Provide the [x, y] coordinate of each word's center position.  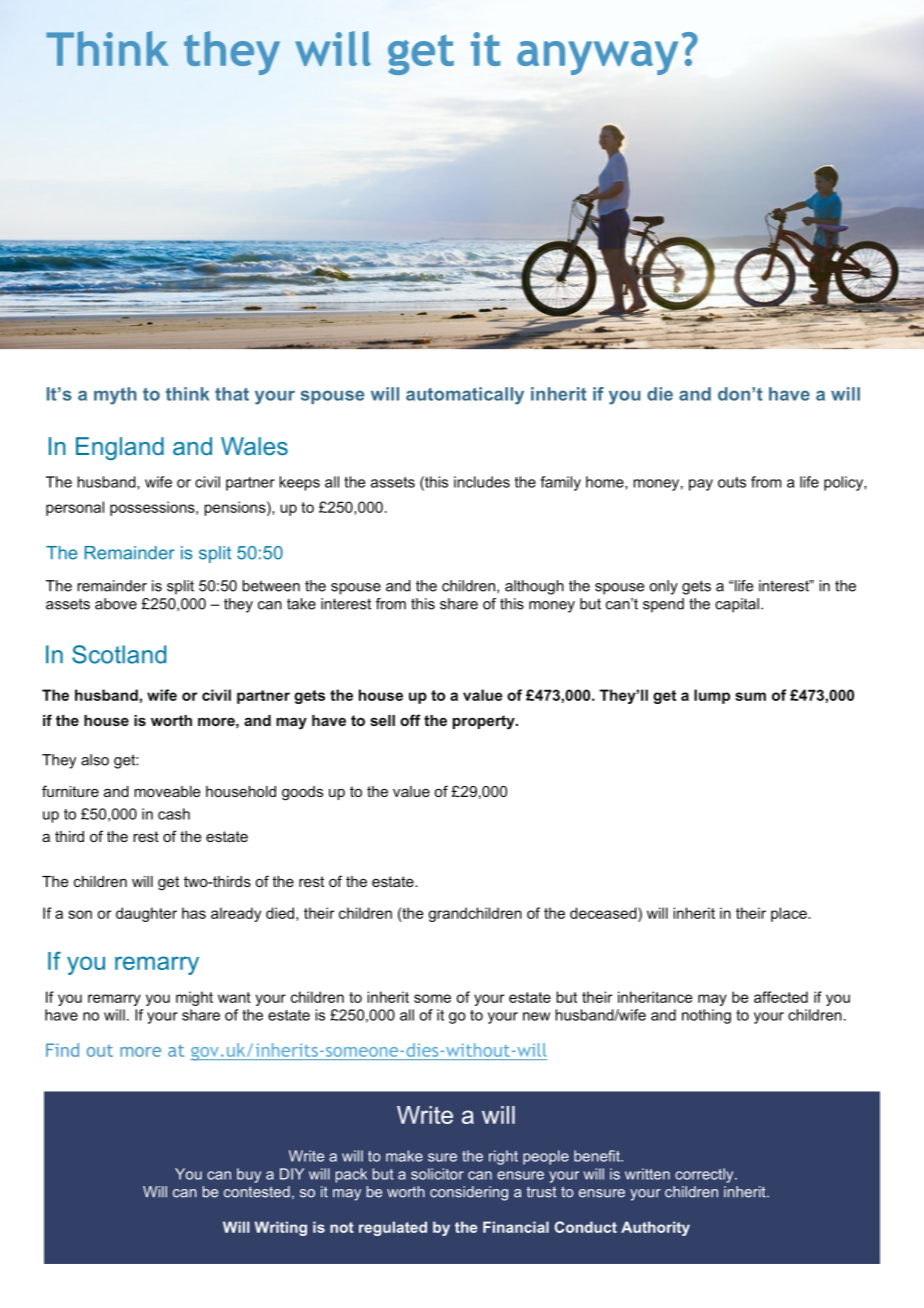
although [534, 587]
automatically [465, 396]
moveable [167, 791]
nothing [706, 1016]
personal [75, 508]
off [410, 720]
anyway [597, 58]
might [194, 998]
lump [712, 696]
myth [115, 396]
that [232, 394]
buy [249, 1175]
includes [482, 482]
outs [732, 482]
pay [701, 485]
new [536, 1016]
